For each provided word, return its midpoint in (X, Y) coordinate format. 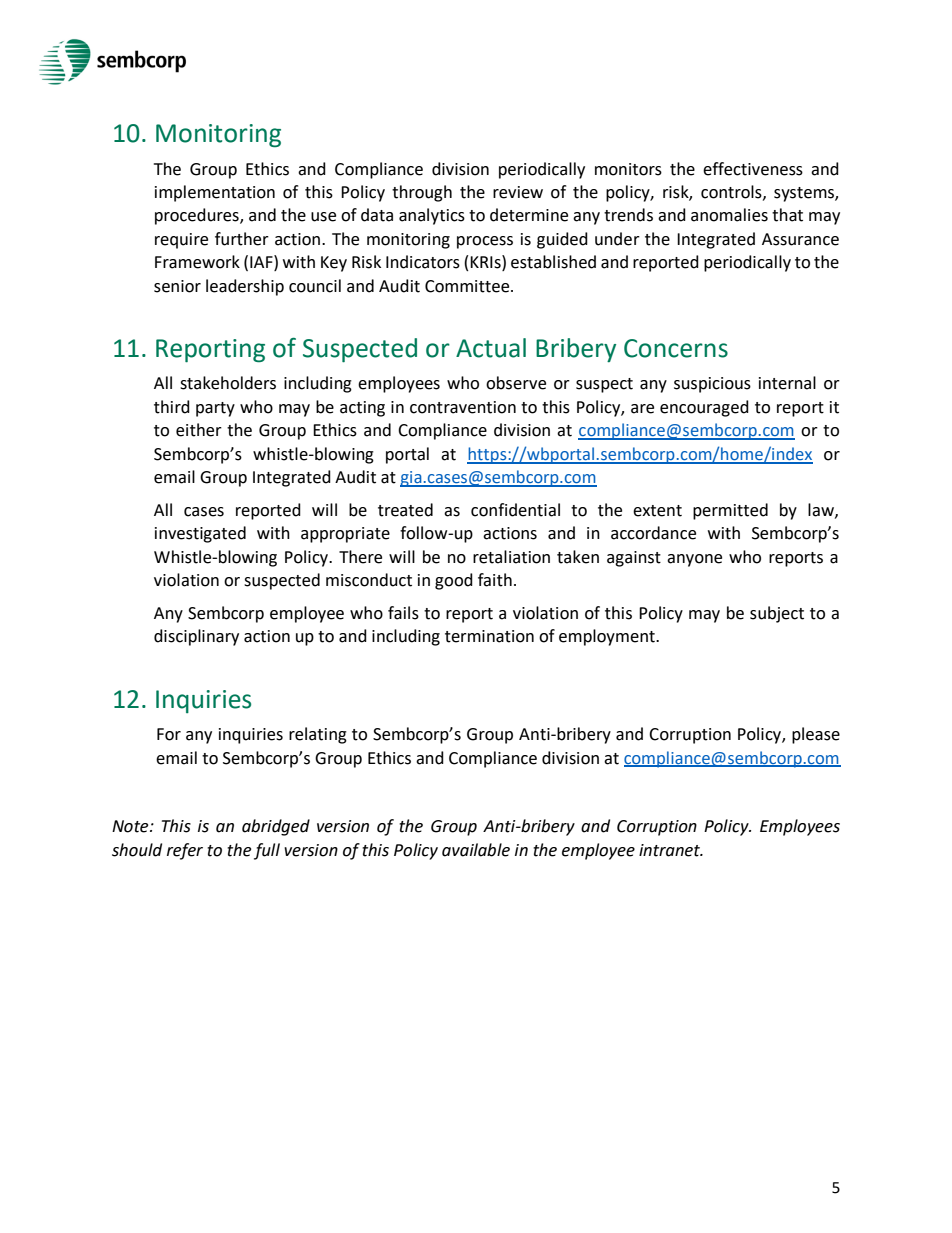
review (518, 192)
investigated (200, 534)
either (199, 430)
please (816, 735)
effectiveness (753, 169)
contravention (463, 407)
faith (495, 580)
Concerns (676, 348)
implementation (215, 193)
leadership (245, 287)
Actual (491, 348)
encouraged (704, 408)
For (169, 734)
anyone (694, 560)
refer (185, 851)
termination (489, 636)
